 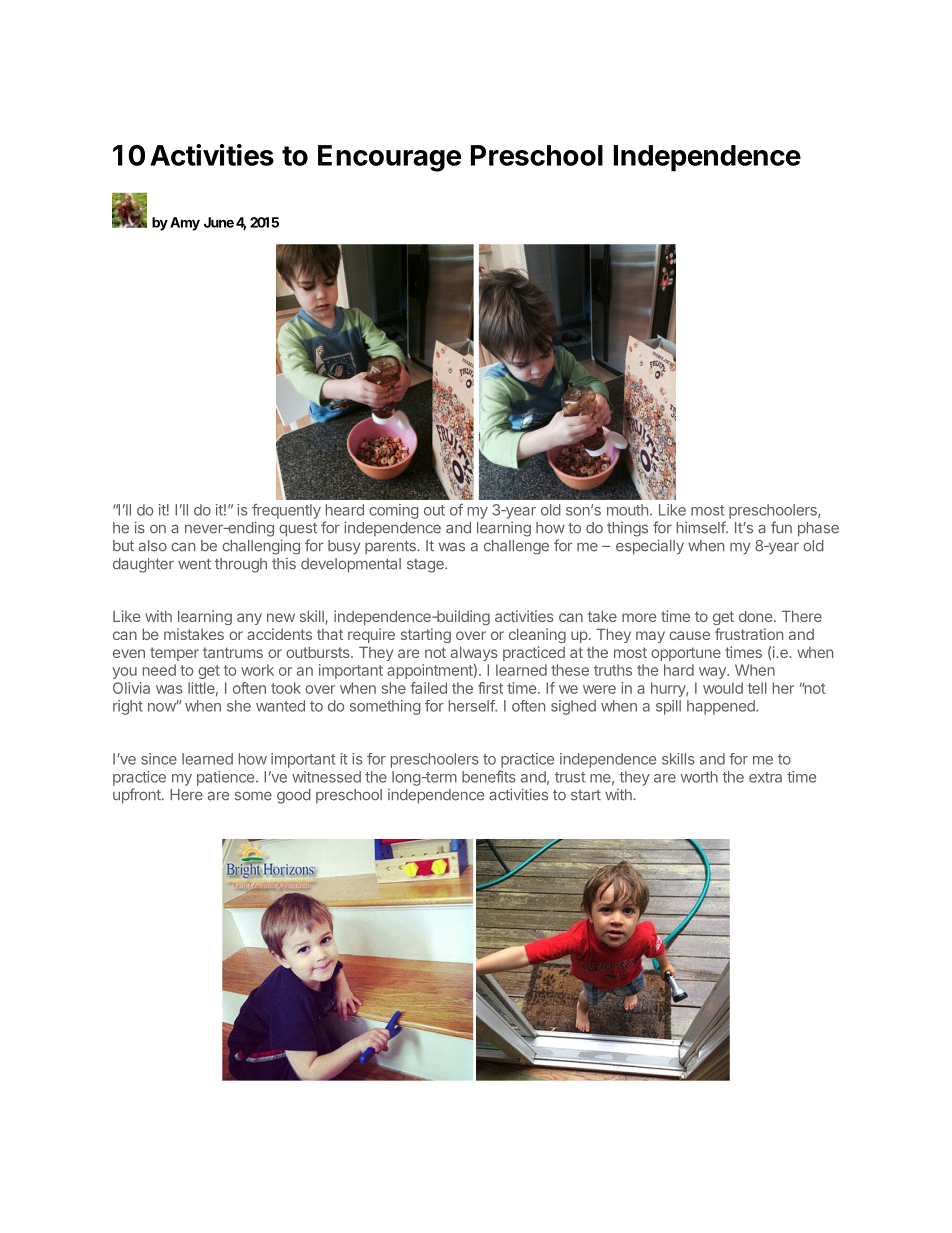 I want to click on mouth, so click(x=627, y=510).
